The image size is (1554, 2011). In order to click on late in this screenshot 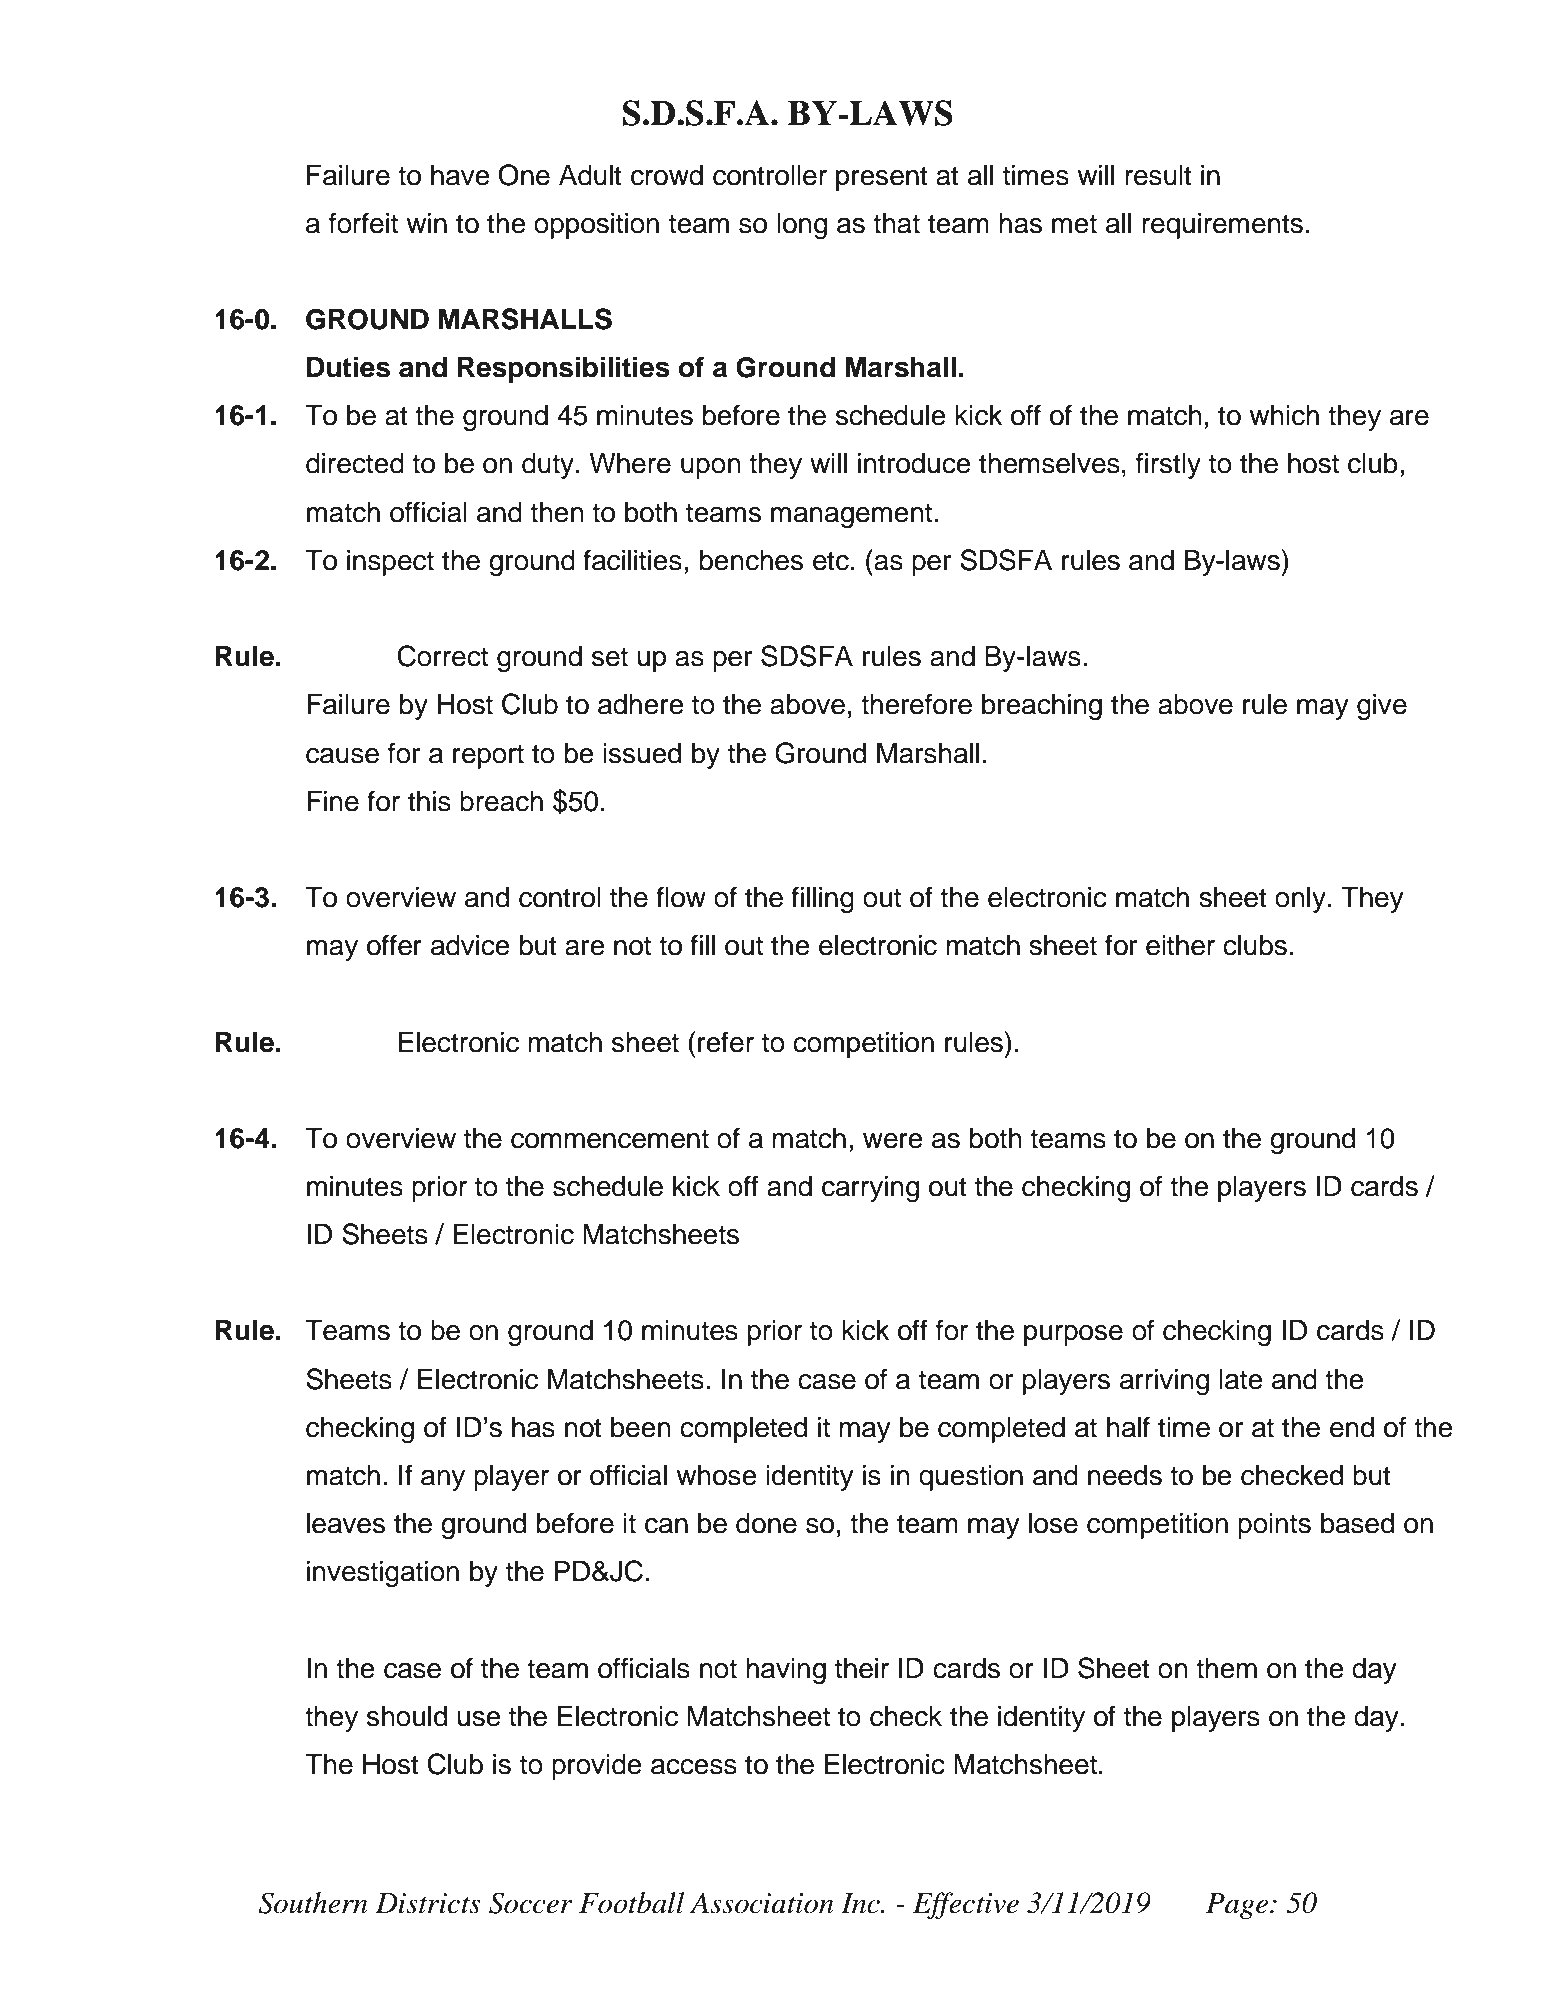, I will do `click(1241, 1379)`.
